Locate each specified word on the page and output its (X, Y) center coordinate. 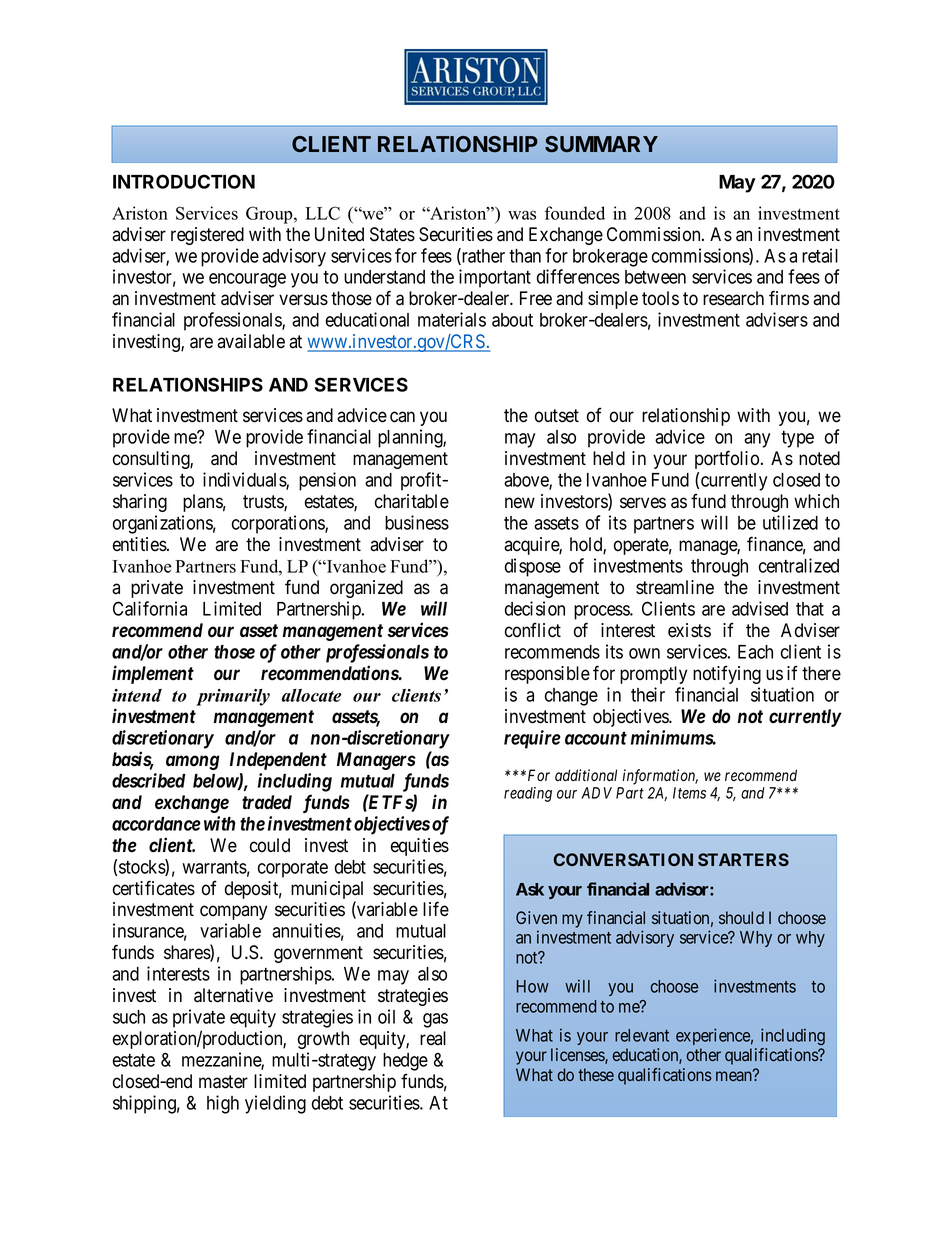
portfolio (727, 459)
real (433, 1038)
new (520, 503)
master (223, 1082)
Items (689, 793)
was (522, 215)
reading (528, 794)
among (193, 762)
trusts (264, 503)
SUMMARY (601, 144)
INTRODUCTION (184, 181)
